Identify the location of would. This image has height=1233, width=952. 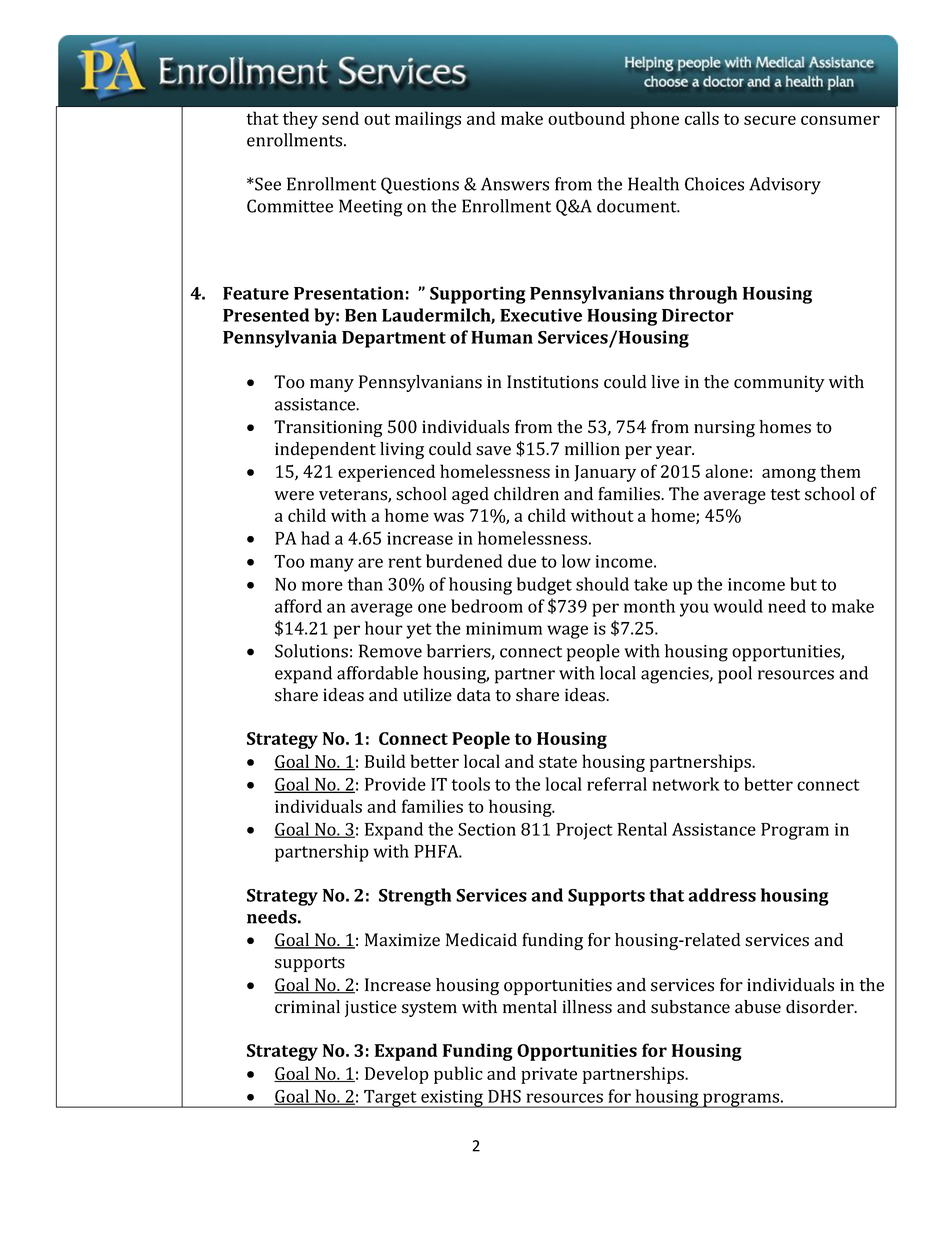
(738, 606).
